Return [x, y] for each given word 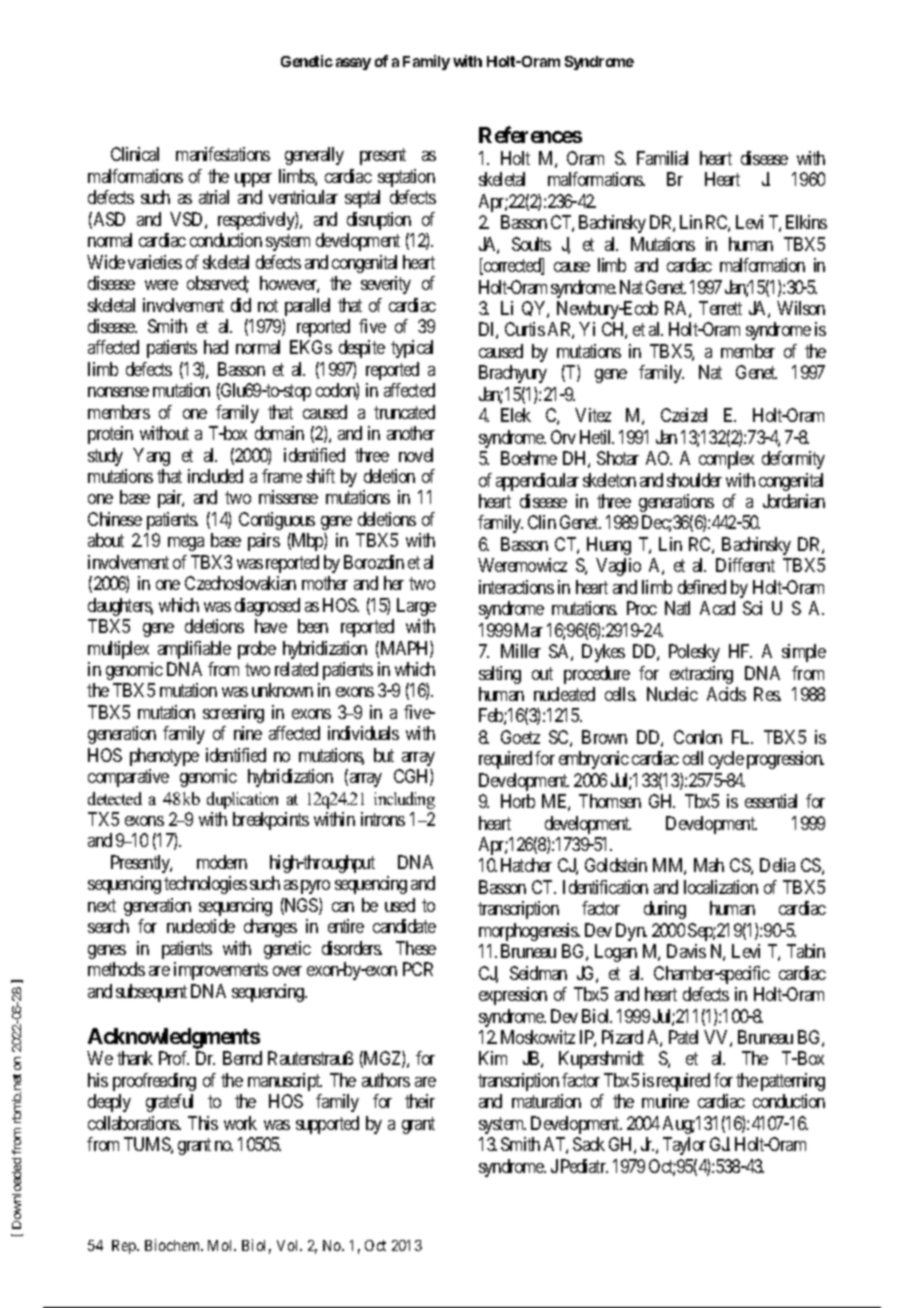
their [420, 1101]
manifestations [223, 154]
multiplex [118, 650]
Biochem [174, 1245]
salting [500, 675]
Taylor [684, 1146]
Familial [662, 158]
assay [353, 64]
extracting [701, 675]
